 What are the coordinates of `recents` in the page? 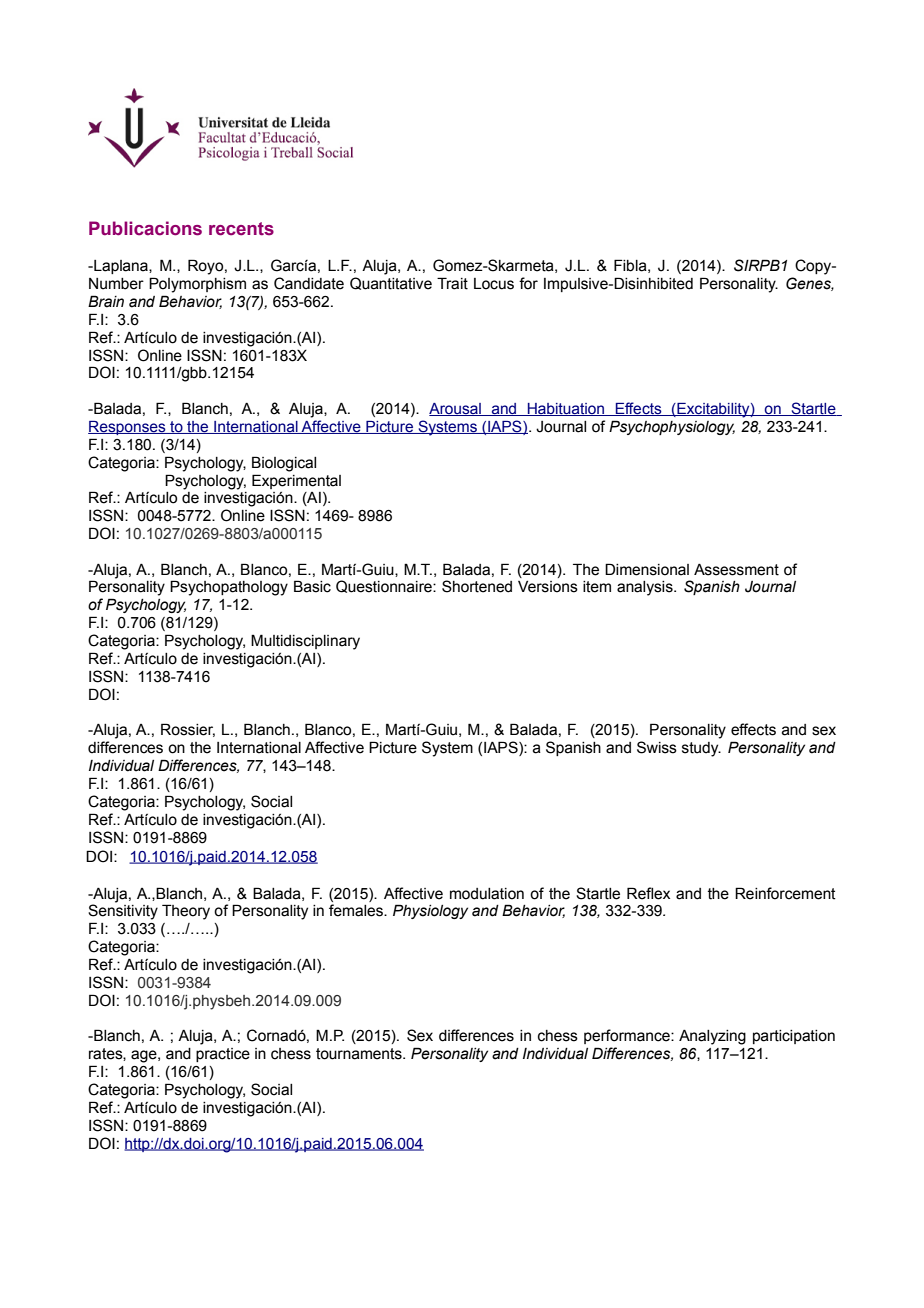 It's located at (241, 229).
